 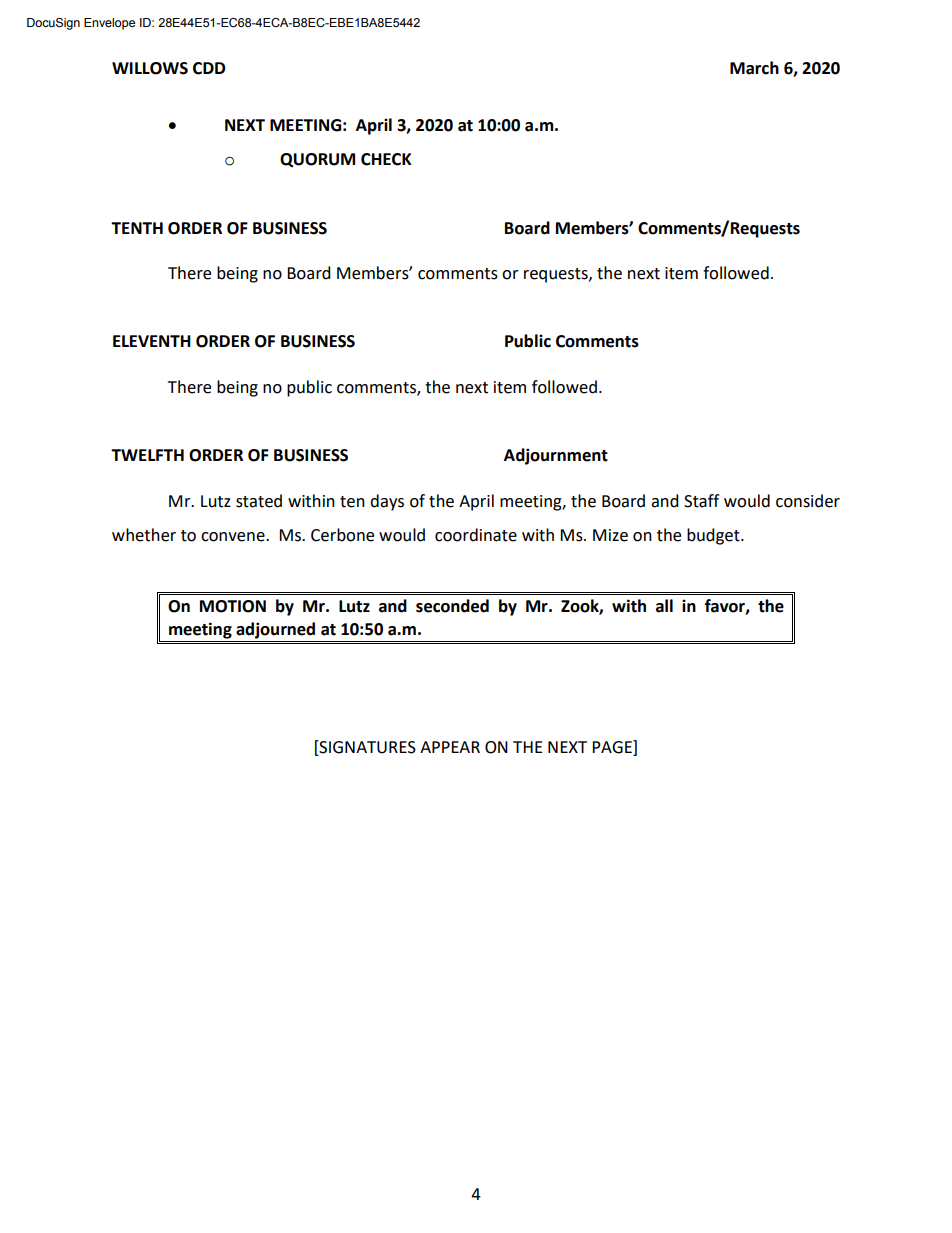 I want to click on QUORUM, so click(x=317, y=160).
